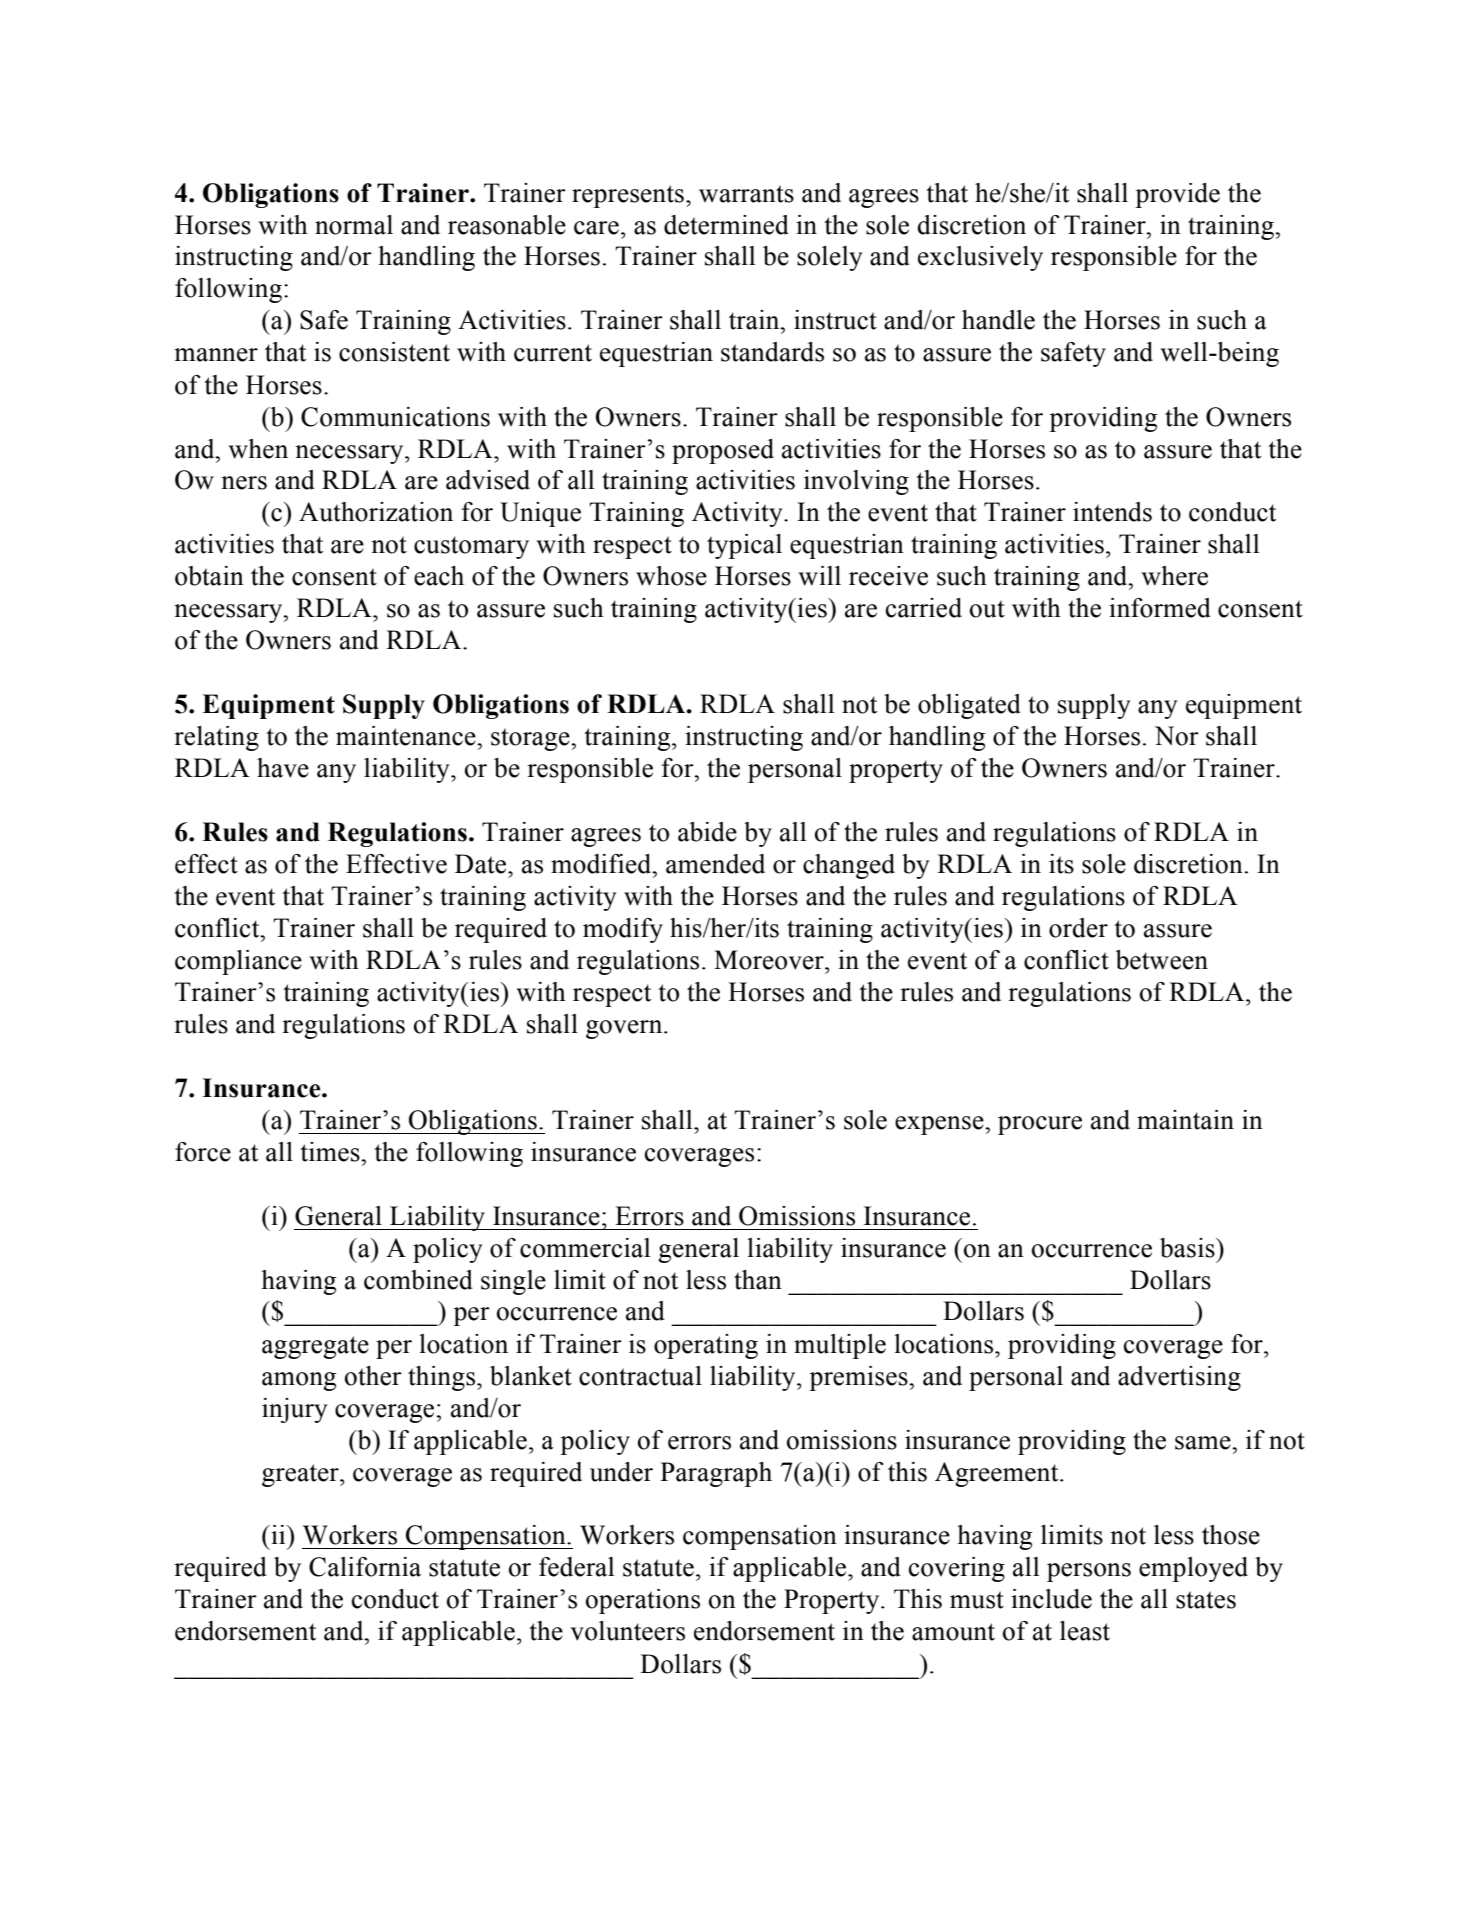 This screenshot has height=1915, width=1480. Describe the element at coordinates (354, 225) in the screenshot. I see `normal` at that location.
